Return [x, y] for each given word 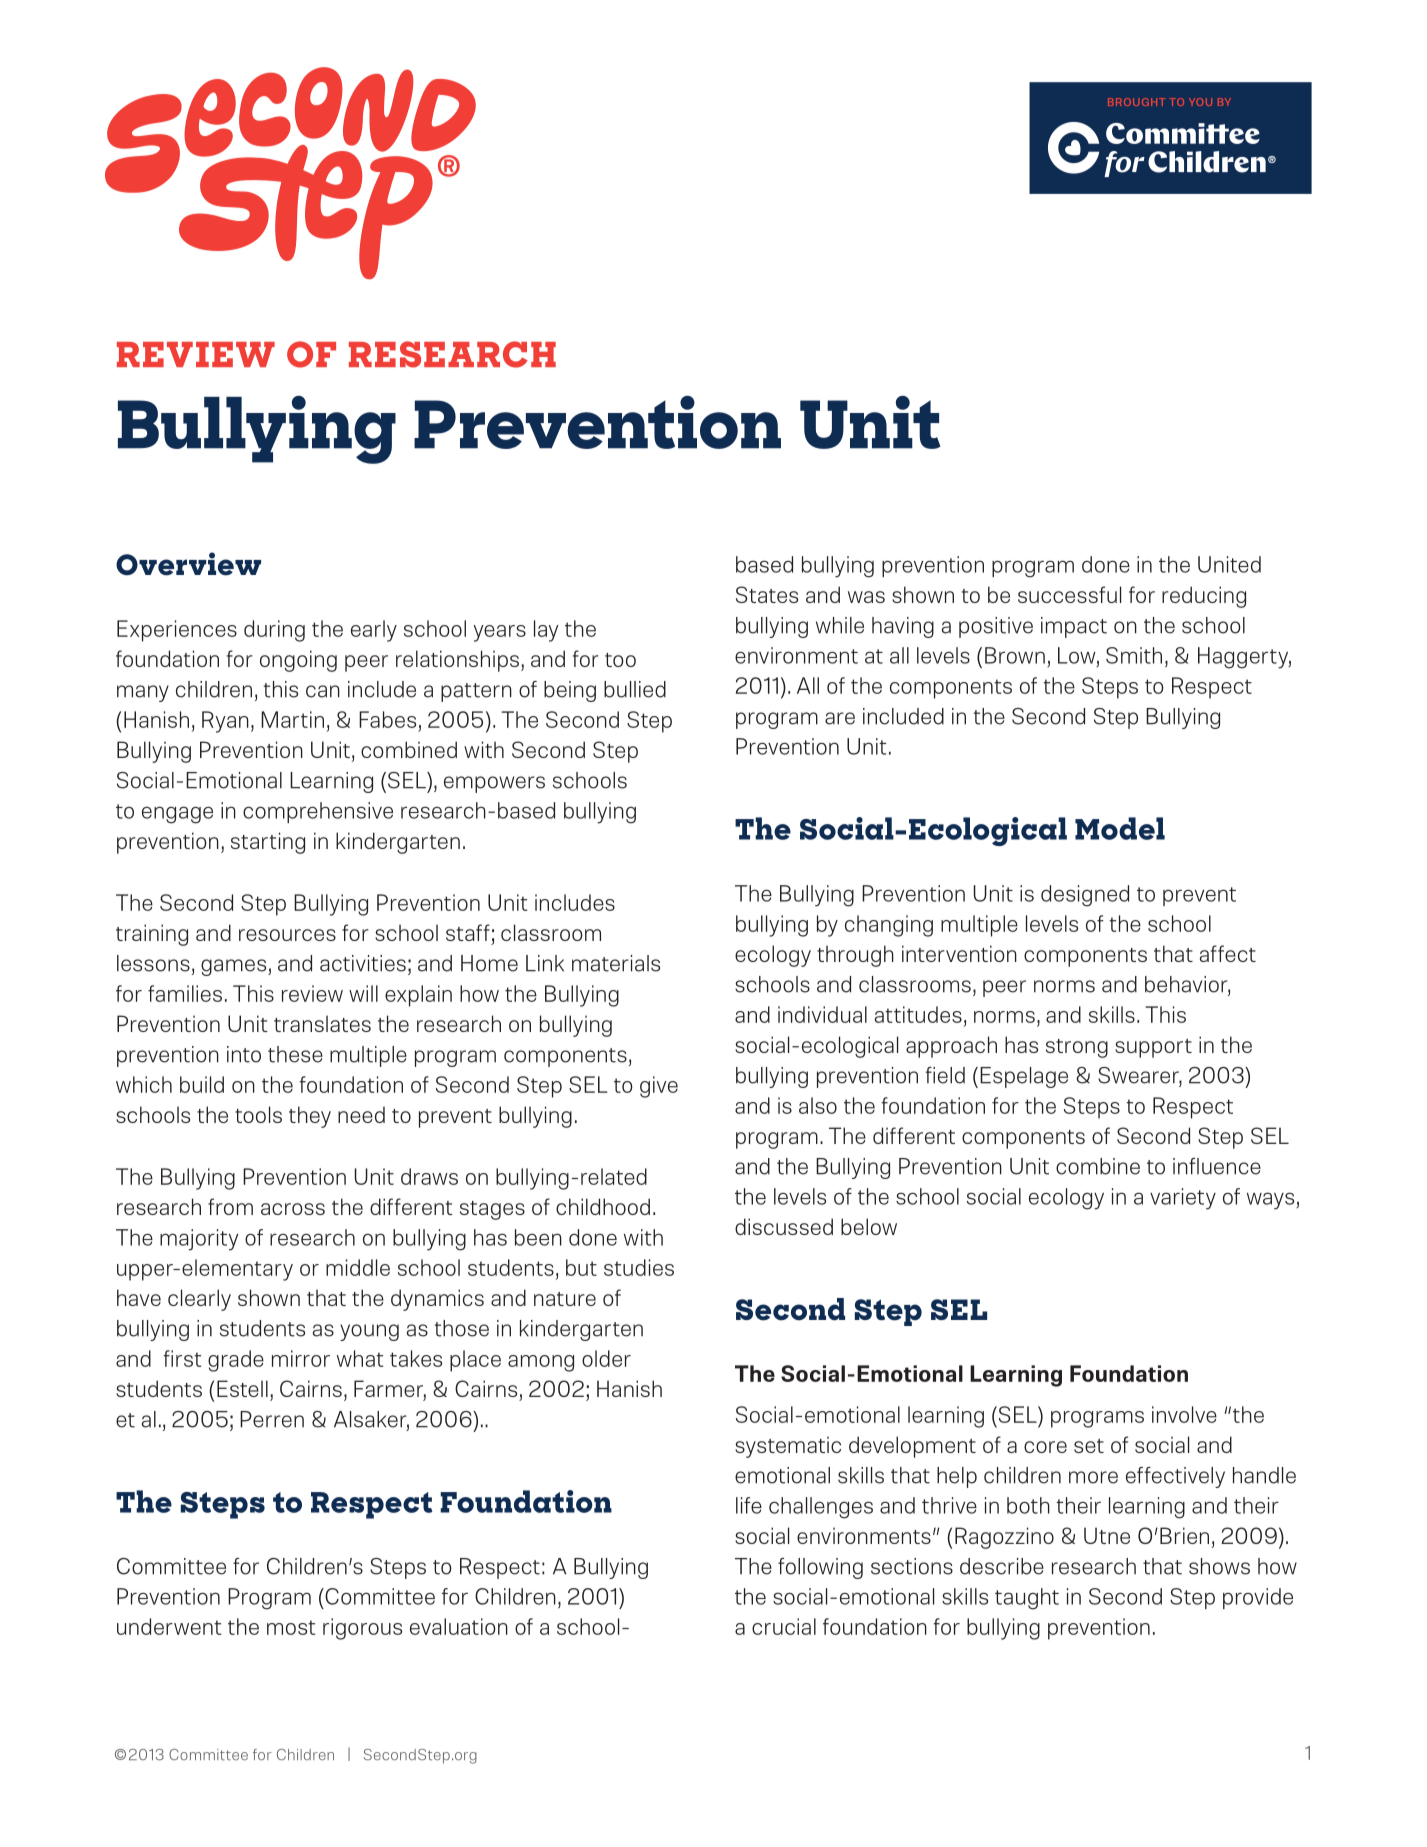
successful [1069, 594]
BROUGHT [1136, 102]
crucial [784, 1626]
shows [1219, 1566]
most [291, 1627]
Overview [188, 564]
